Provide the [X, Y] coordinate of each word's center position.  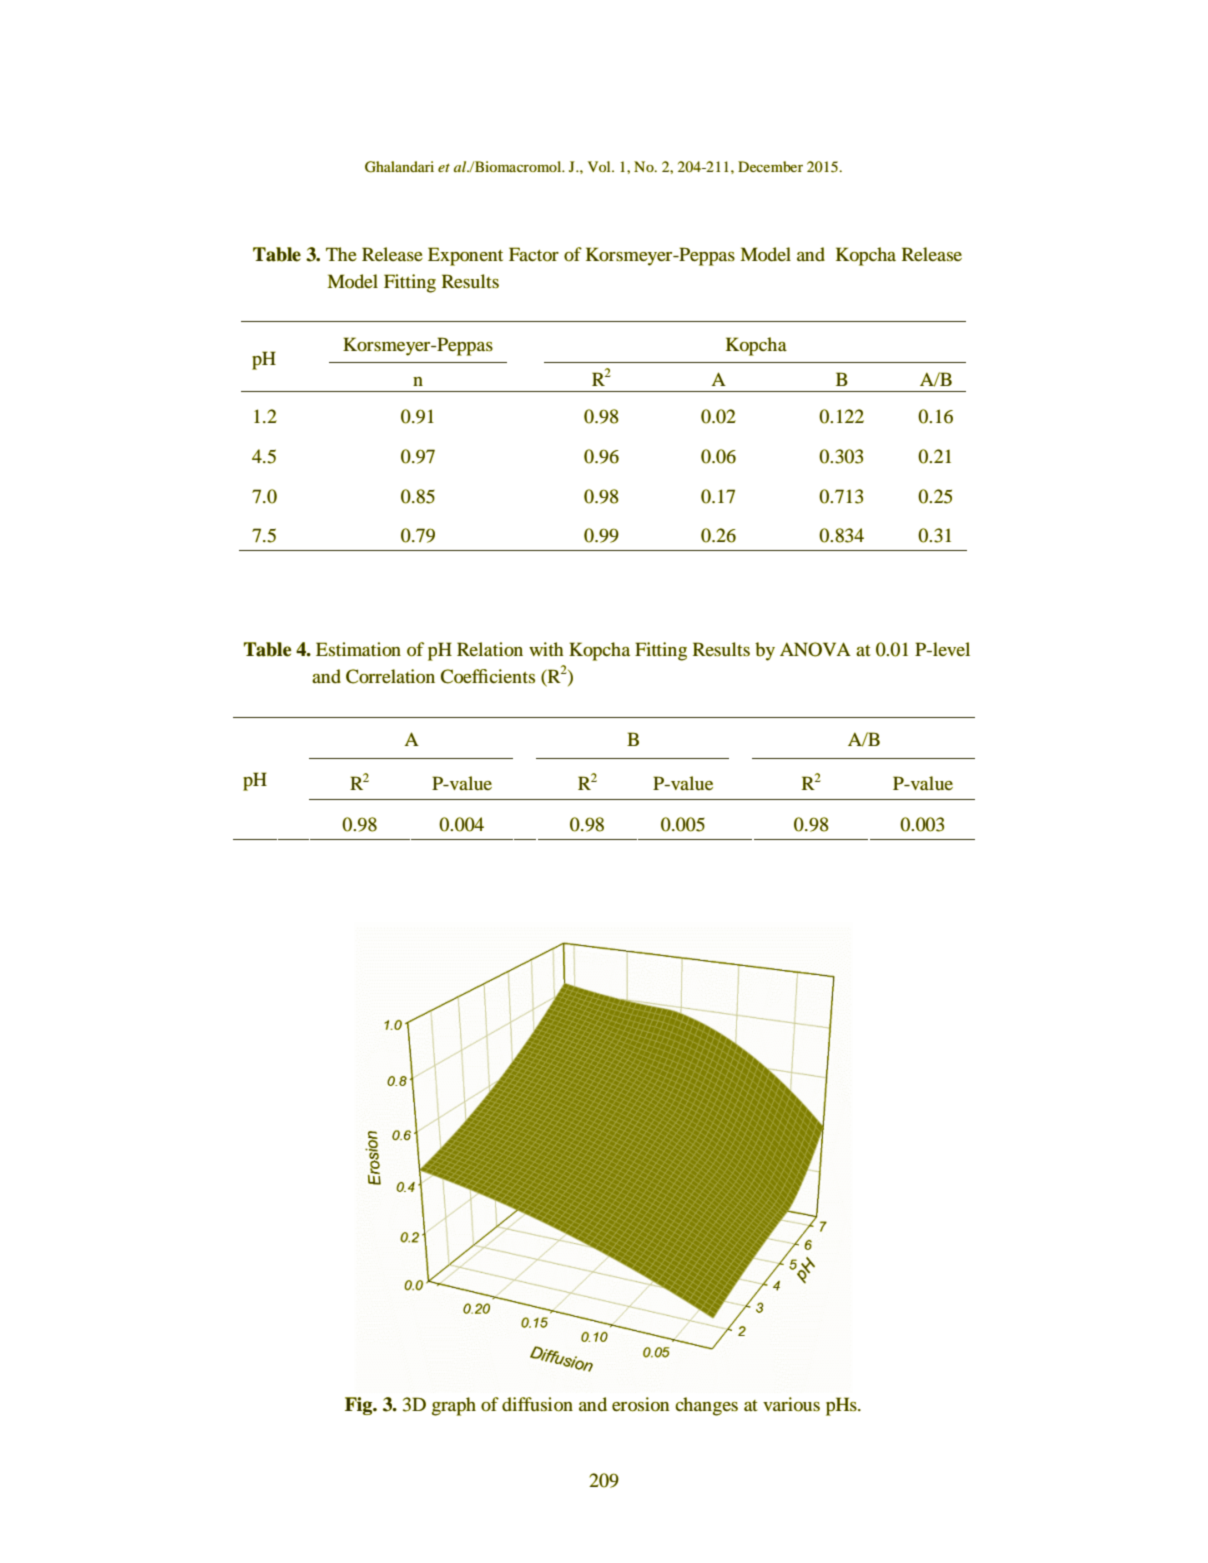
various [791, 1404]
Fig [359, 1406]
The [341, 254]
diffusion [537, 1404]
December [770, 166]
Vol [600, 166]
